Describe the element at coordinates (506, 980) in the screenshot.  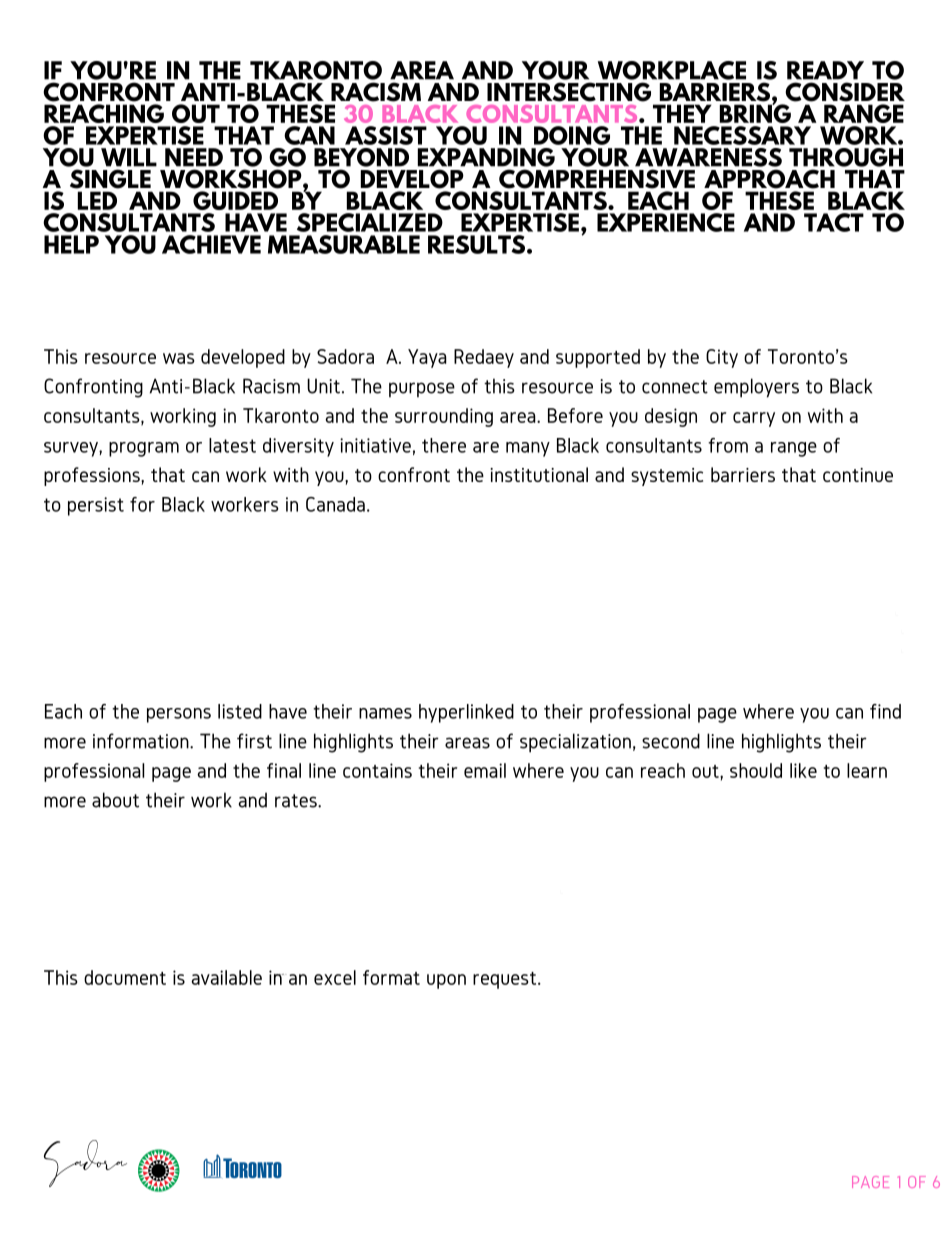
I see `request` at that location.
